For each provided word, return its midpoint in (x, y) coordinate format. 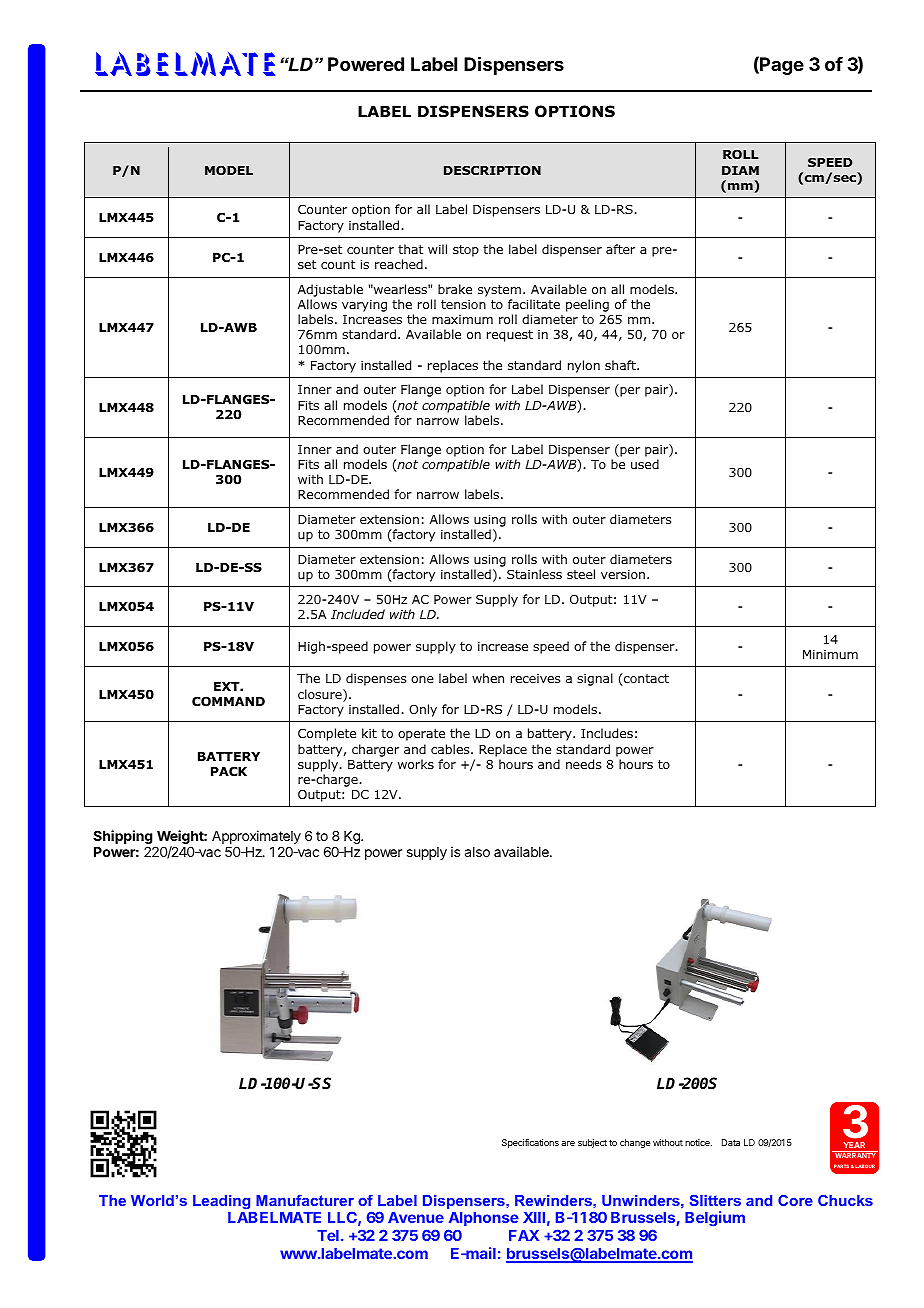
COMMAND (228, 701)
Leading (221, 1202)
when (488, 678)
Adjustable (330, 292)
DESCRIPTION (492, 170)
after (620, 249)
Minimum (830, 654)
